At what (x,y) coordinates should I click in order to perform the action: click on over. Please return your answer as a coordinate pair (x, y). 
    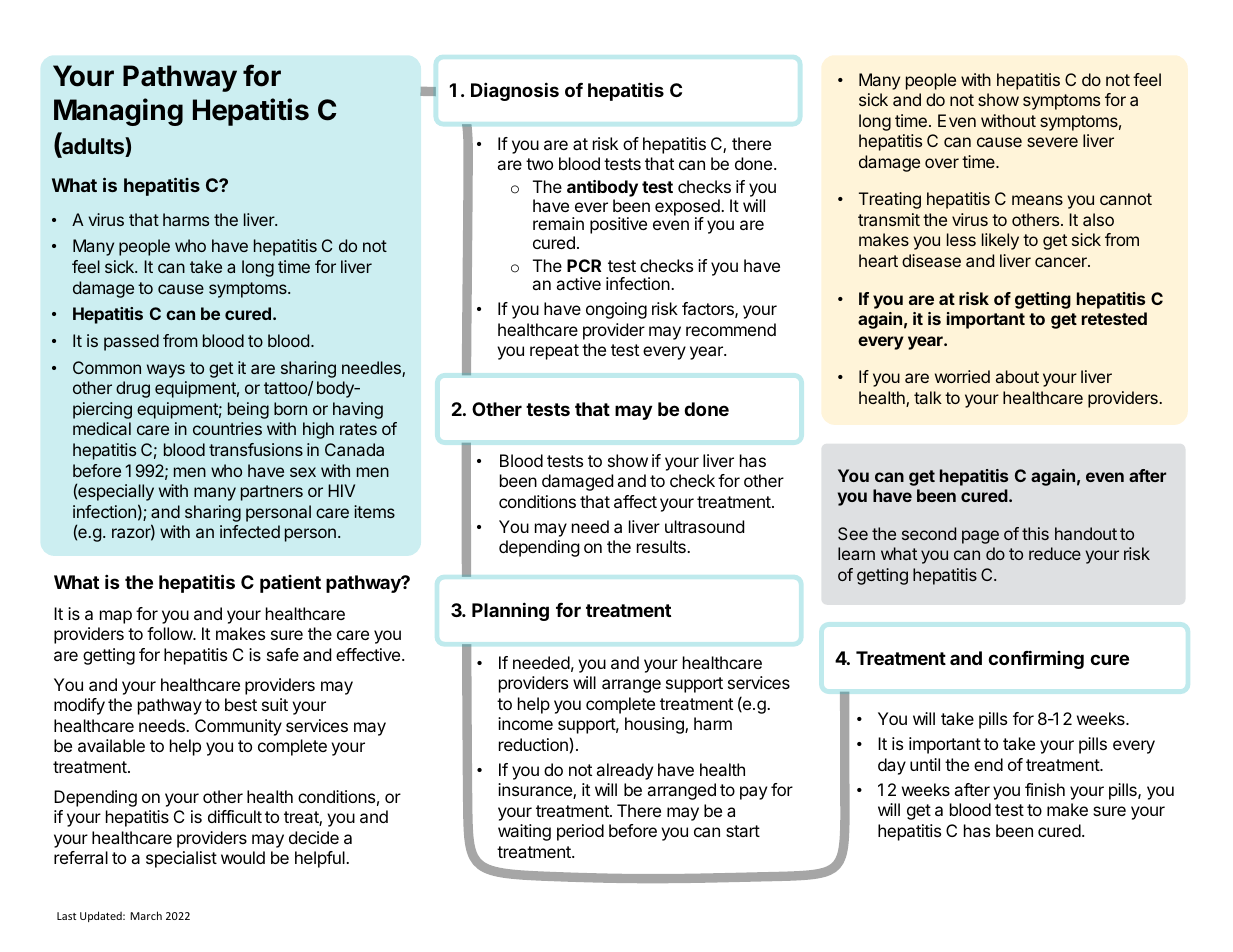
    Looking at the image, I should click on (942, 163).
